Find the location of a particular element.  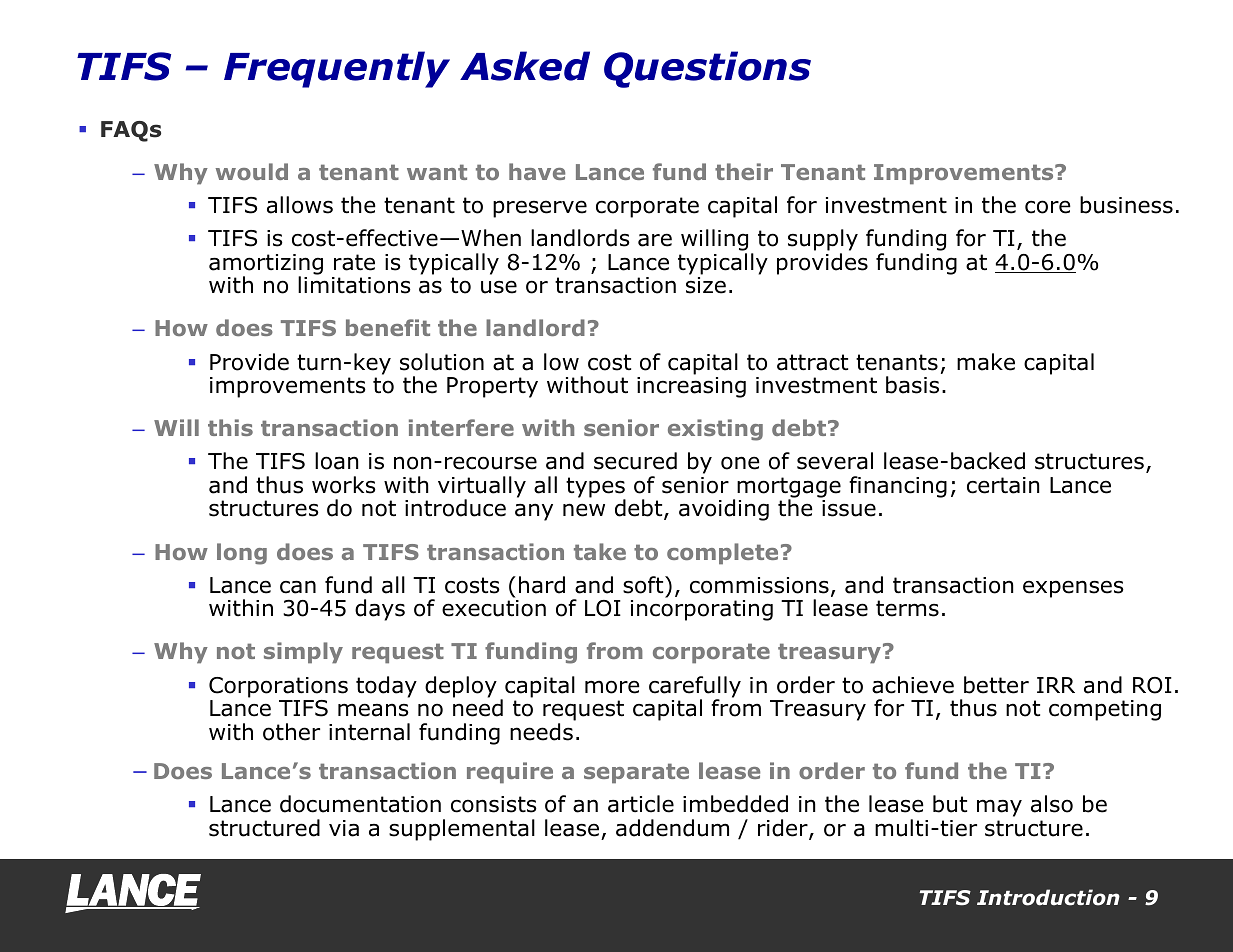

one is located at coordinates (740, 463).
